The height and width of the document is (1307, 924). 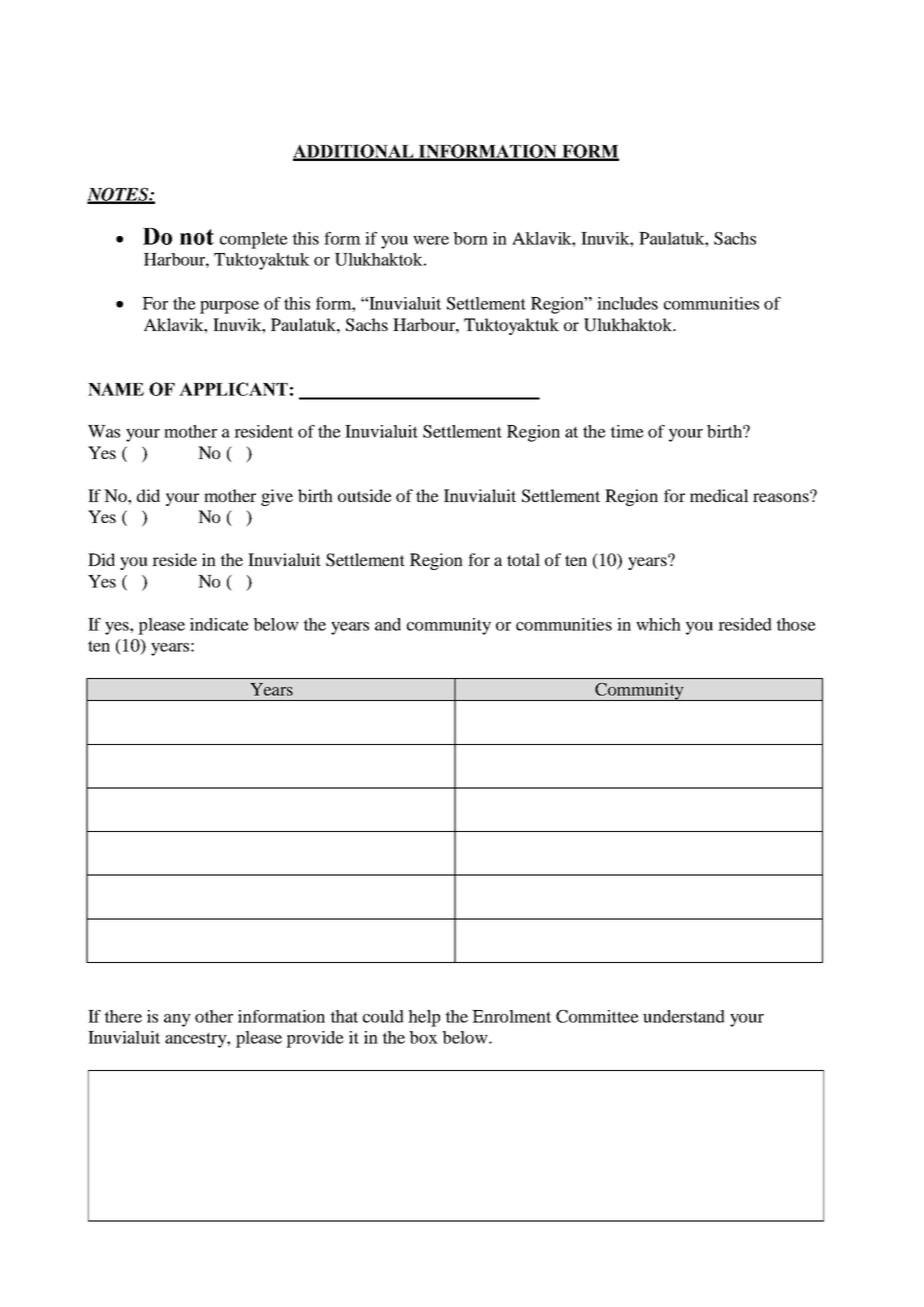 What do you see at coordinates (627, 303) in the document?
I see `includes` at bounding box center [627, 303].
